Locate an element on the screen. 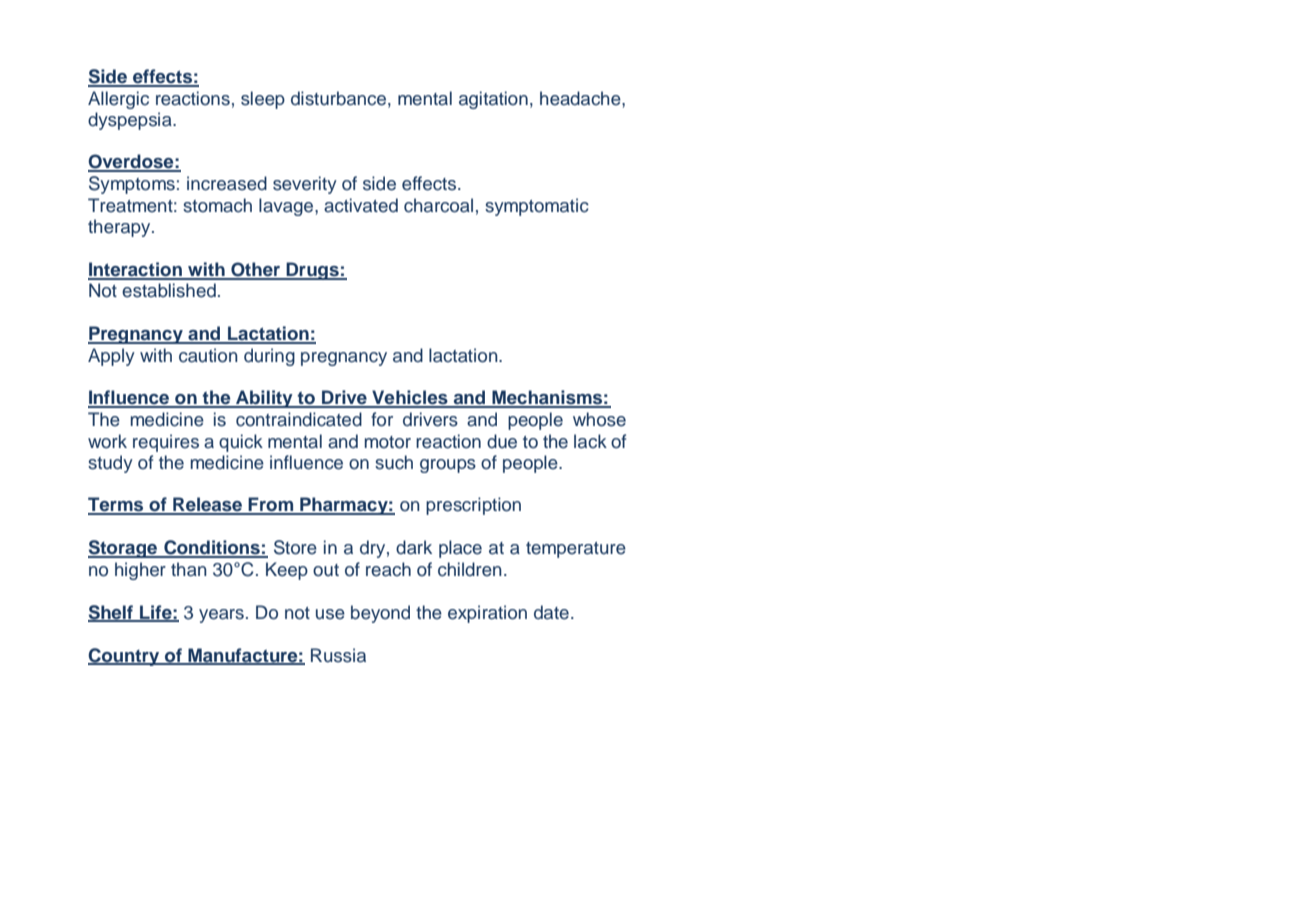  Vehicles is located at coordinates (410, 398).
